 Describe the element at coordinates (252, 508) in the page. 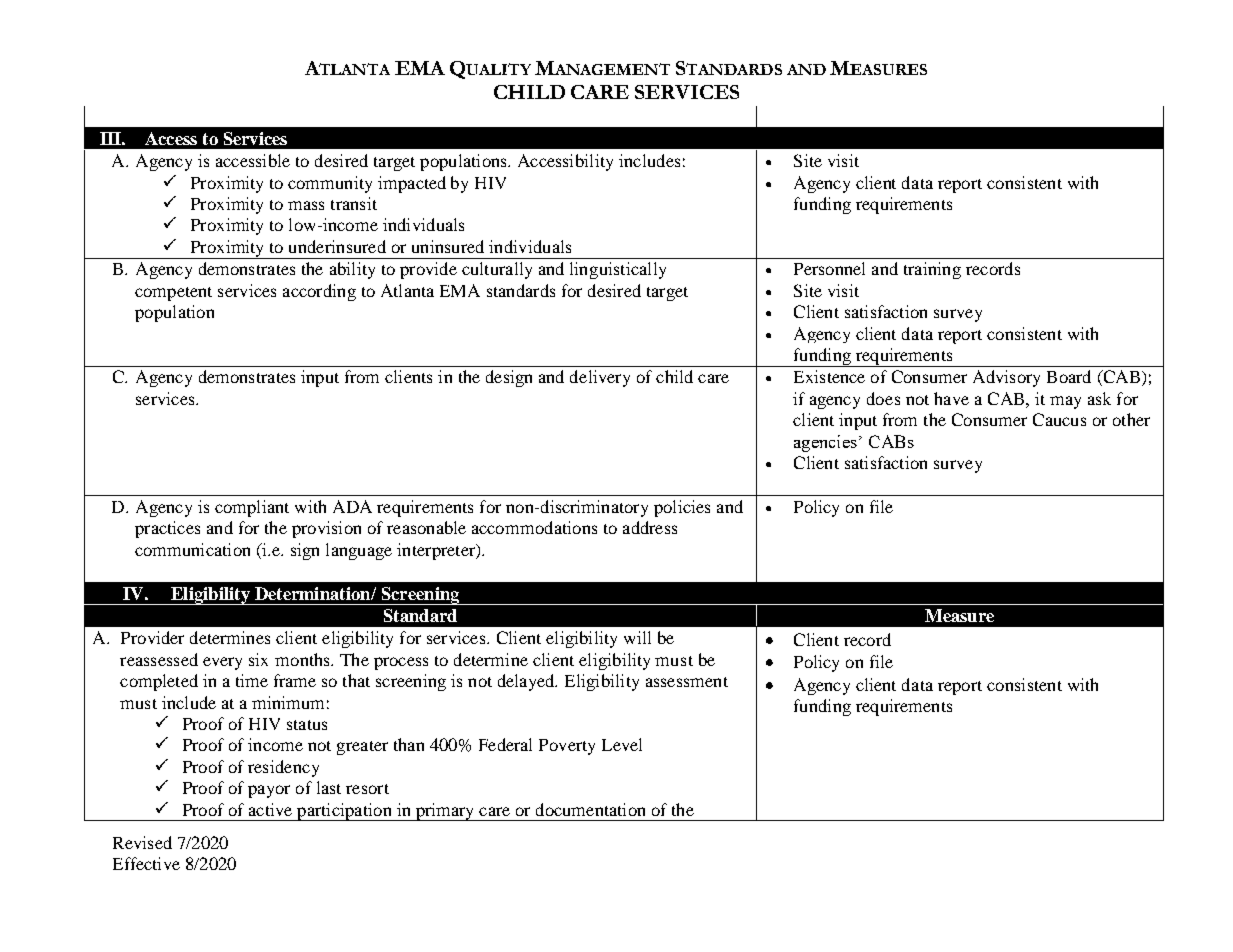

I see `compliant` at that location.
